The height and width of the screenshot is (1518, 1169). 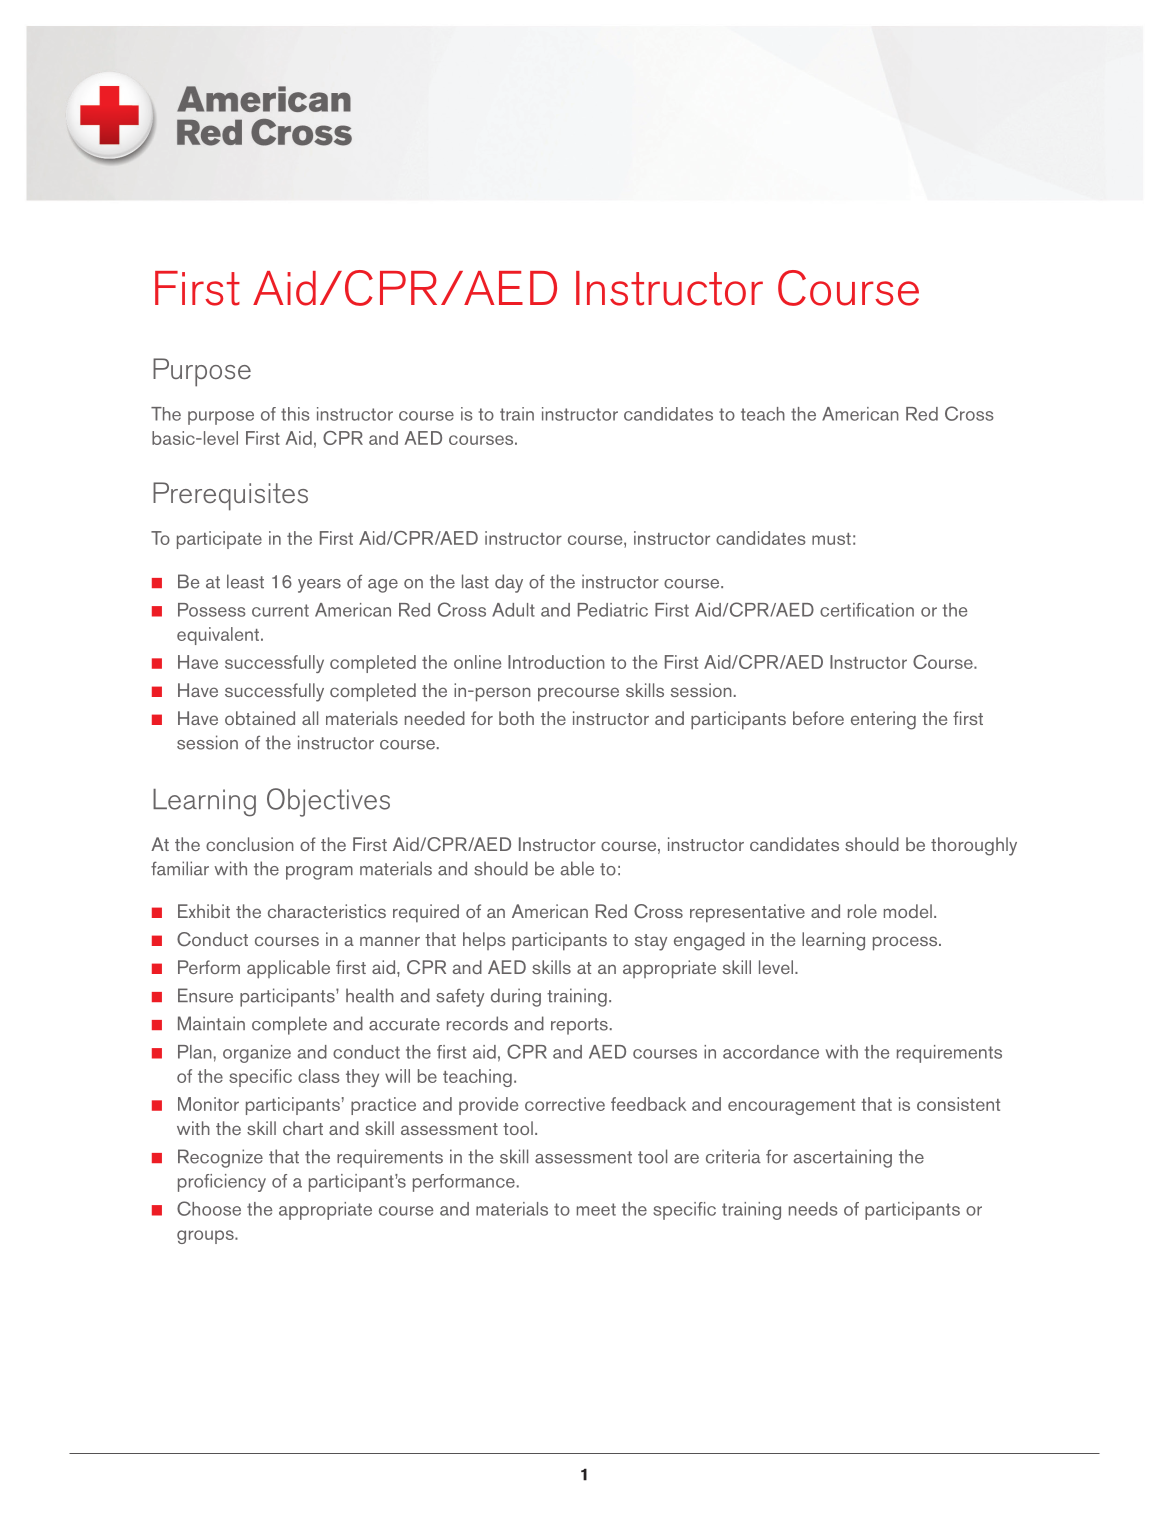 I want to click on process, so click(x=906, y=943).
